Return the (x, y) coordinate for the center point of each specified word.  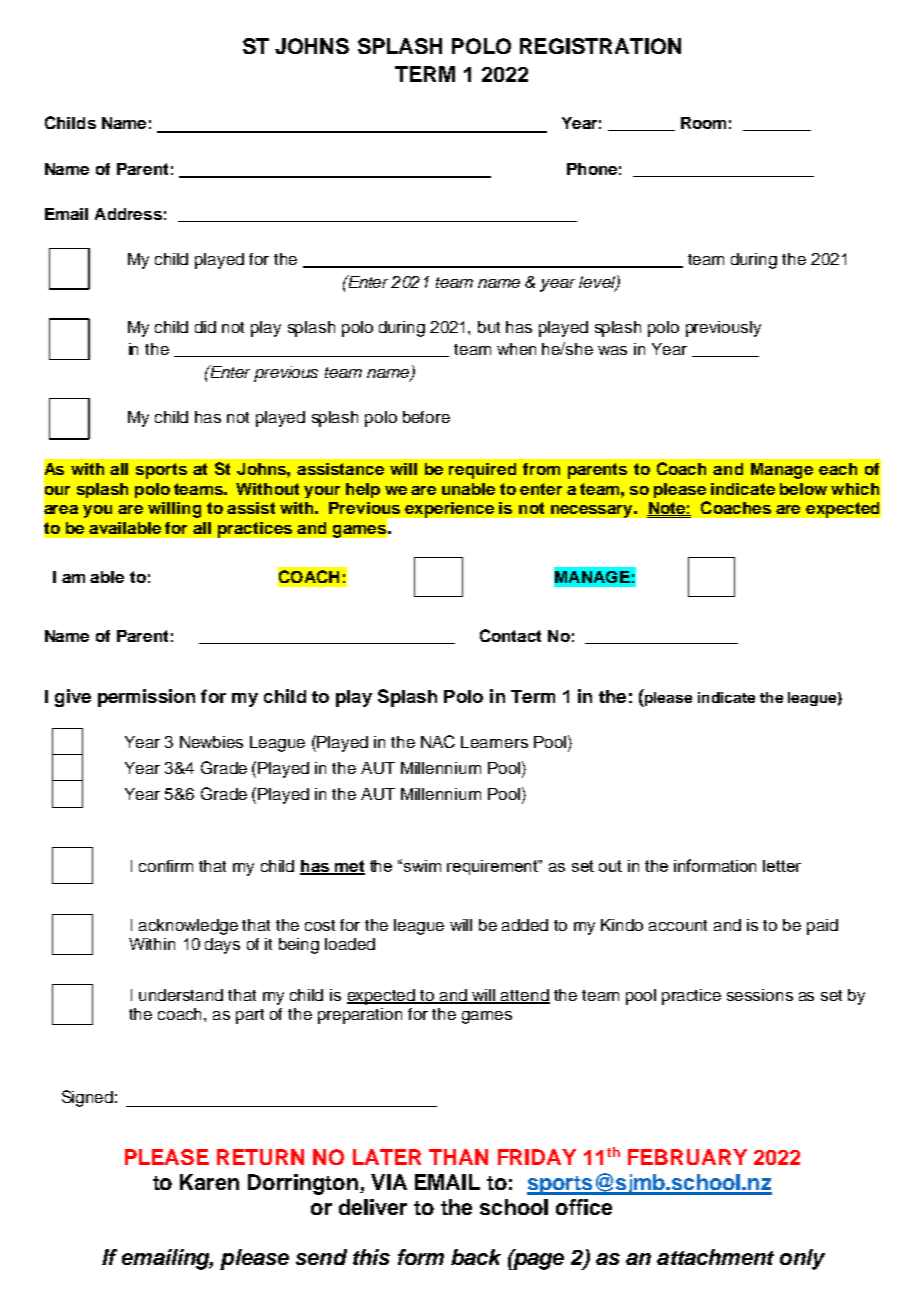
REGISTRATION (600, 46)
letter (782, 866)
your (322, 492)
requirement (494, 867)
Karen (209, 1182)
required (482, 471)
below (803, 489)
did (205, 327)
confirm (166, 866)
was (612, 350)
